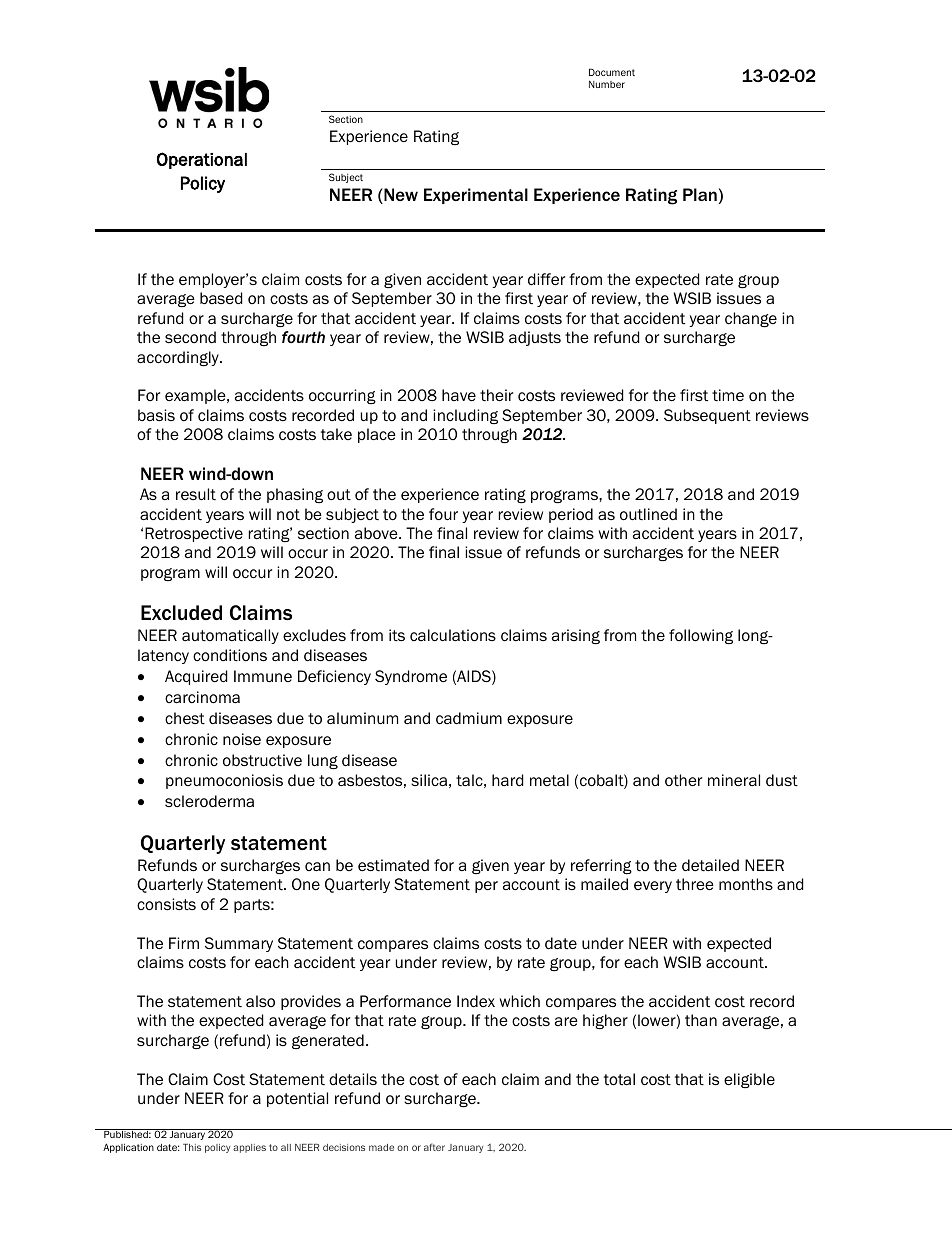  What do you see at coordinates (202, 160) in the screenshot?
I see `Operational` at bounding box center [202, 160].
